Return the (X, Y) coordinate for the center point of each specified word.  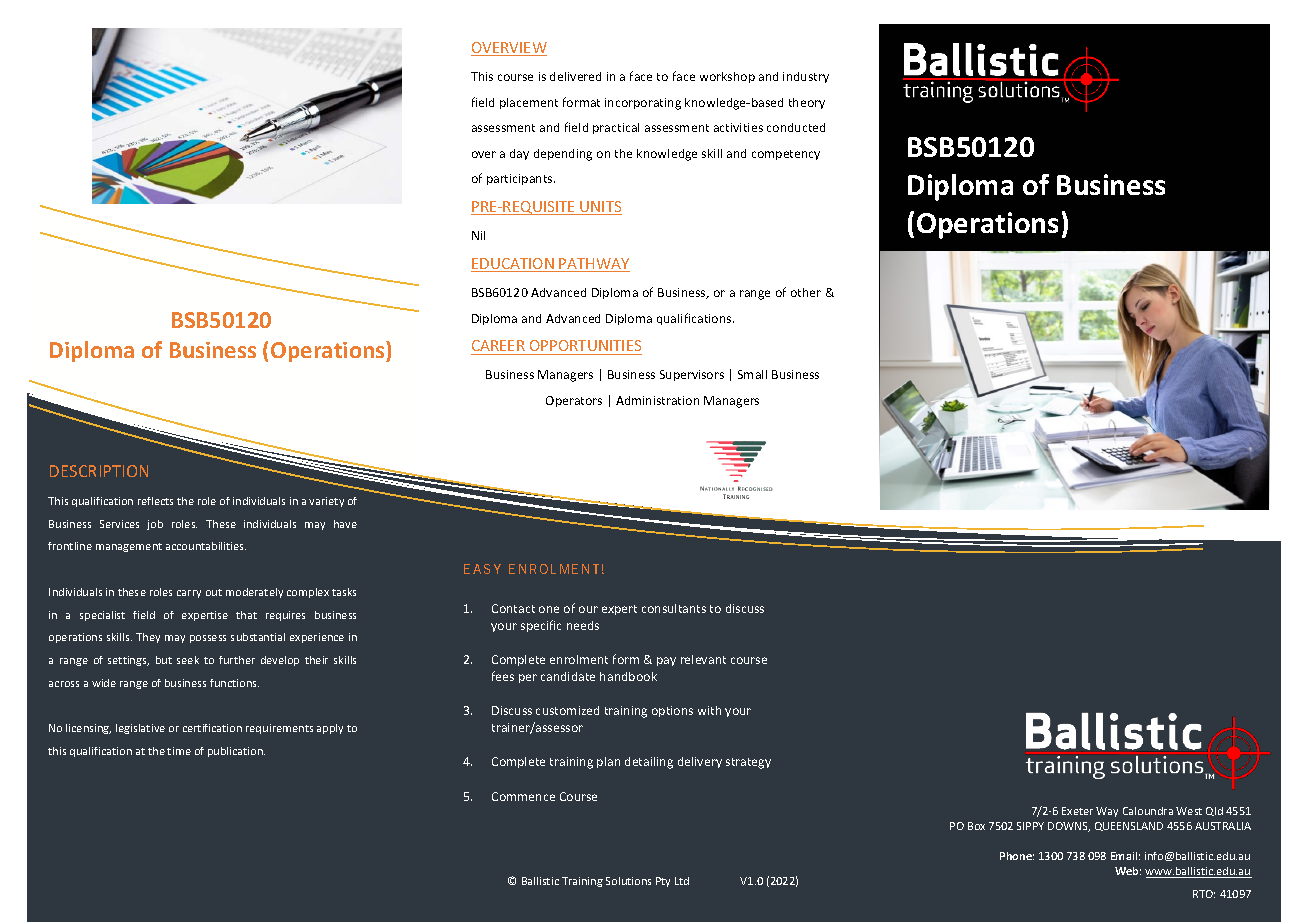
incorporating (643, 104)
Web (1128, 871)
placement (529, 103)
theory (807, 103)
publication (236, 752)
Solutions (628, 881)
